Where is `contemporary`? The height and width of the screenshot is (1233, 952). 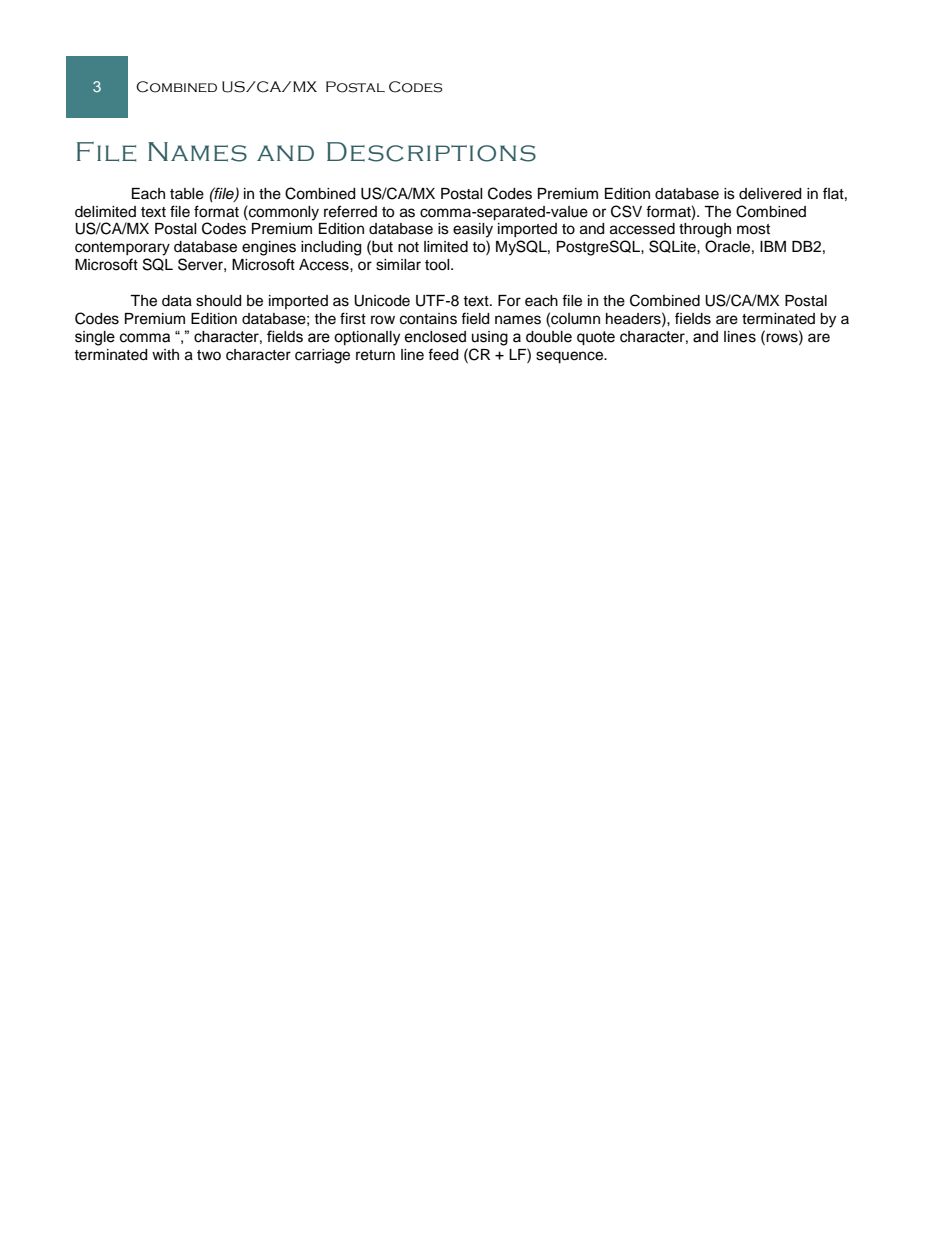
contemporary is located at coordinates (122, 249).
